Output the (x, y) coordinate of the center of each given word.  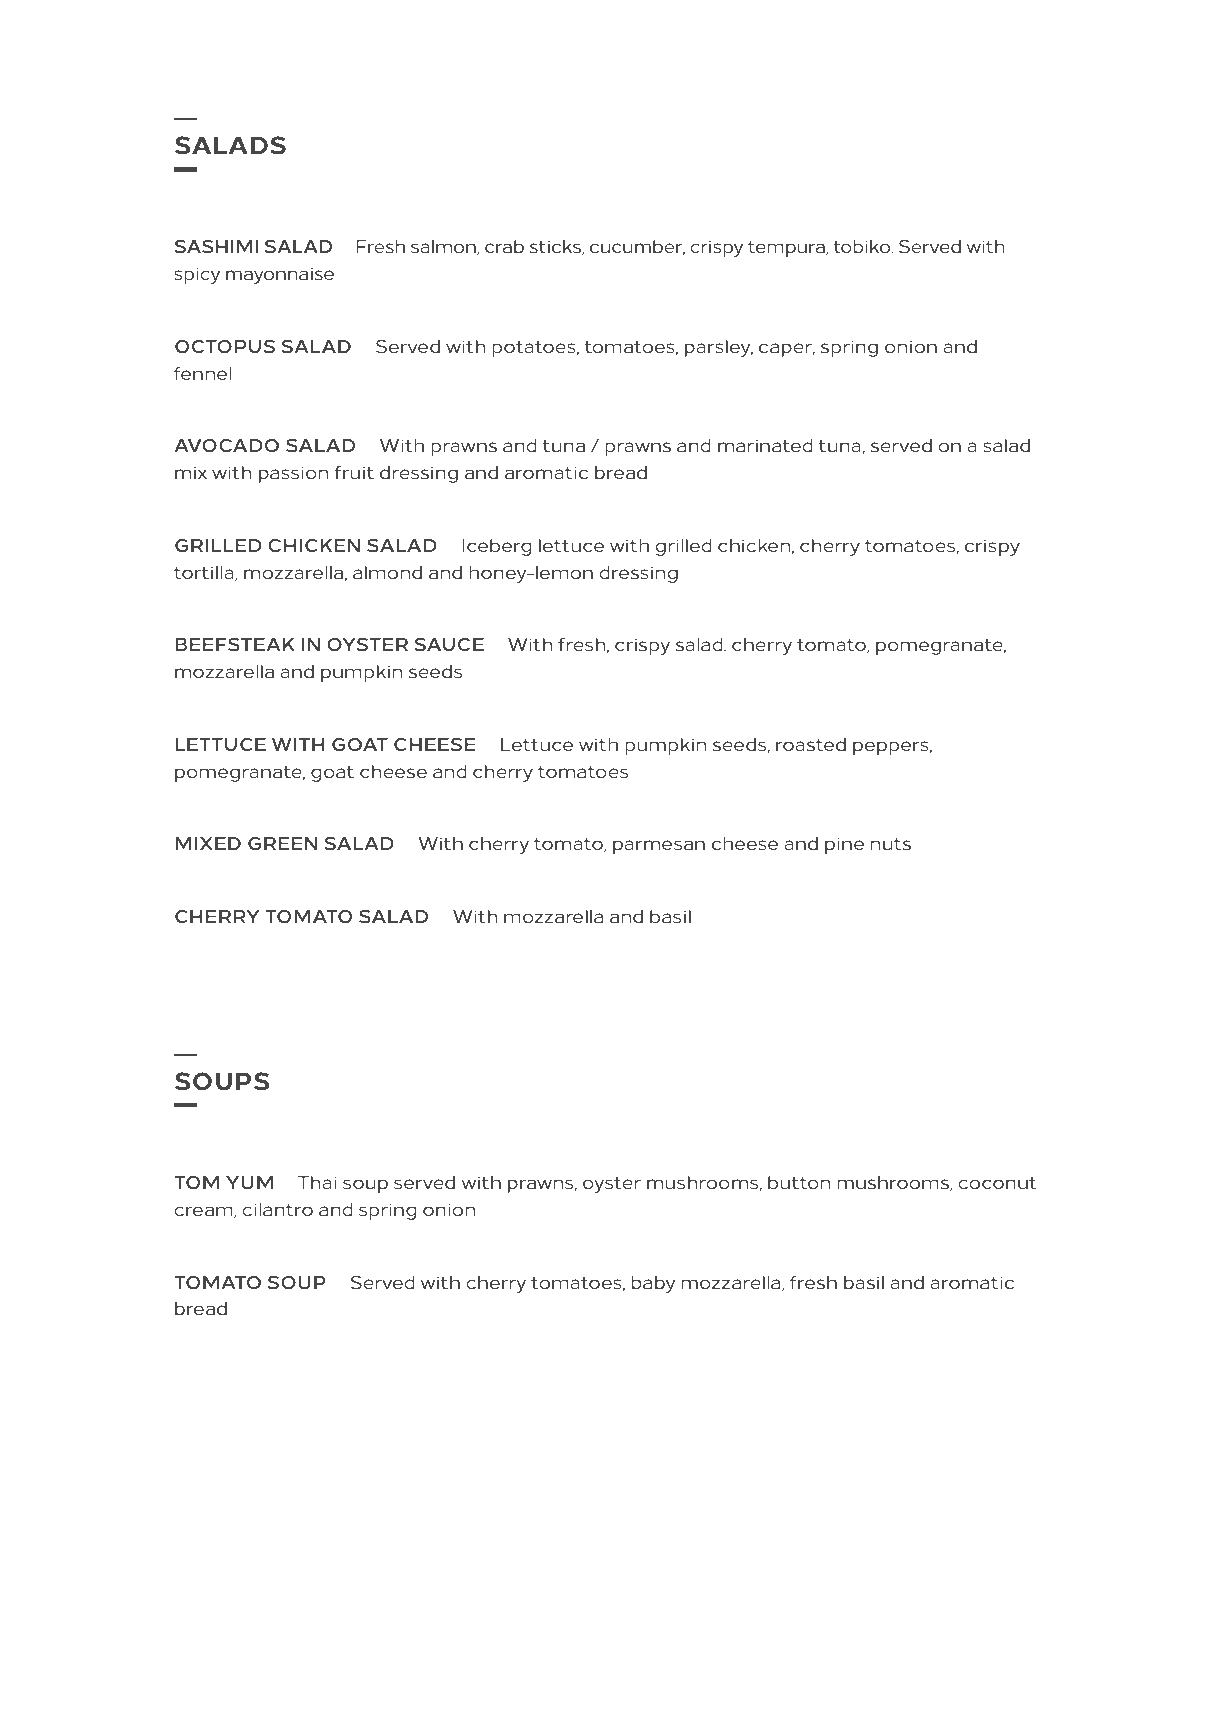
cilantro (277, 1209)
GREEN (282, 843)
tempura (787, 249)
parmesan (659, 847)
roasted (811, 744)
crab (504, 246)
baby (653, 1284)
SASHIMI (216, 246)
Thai (317, 1182)
